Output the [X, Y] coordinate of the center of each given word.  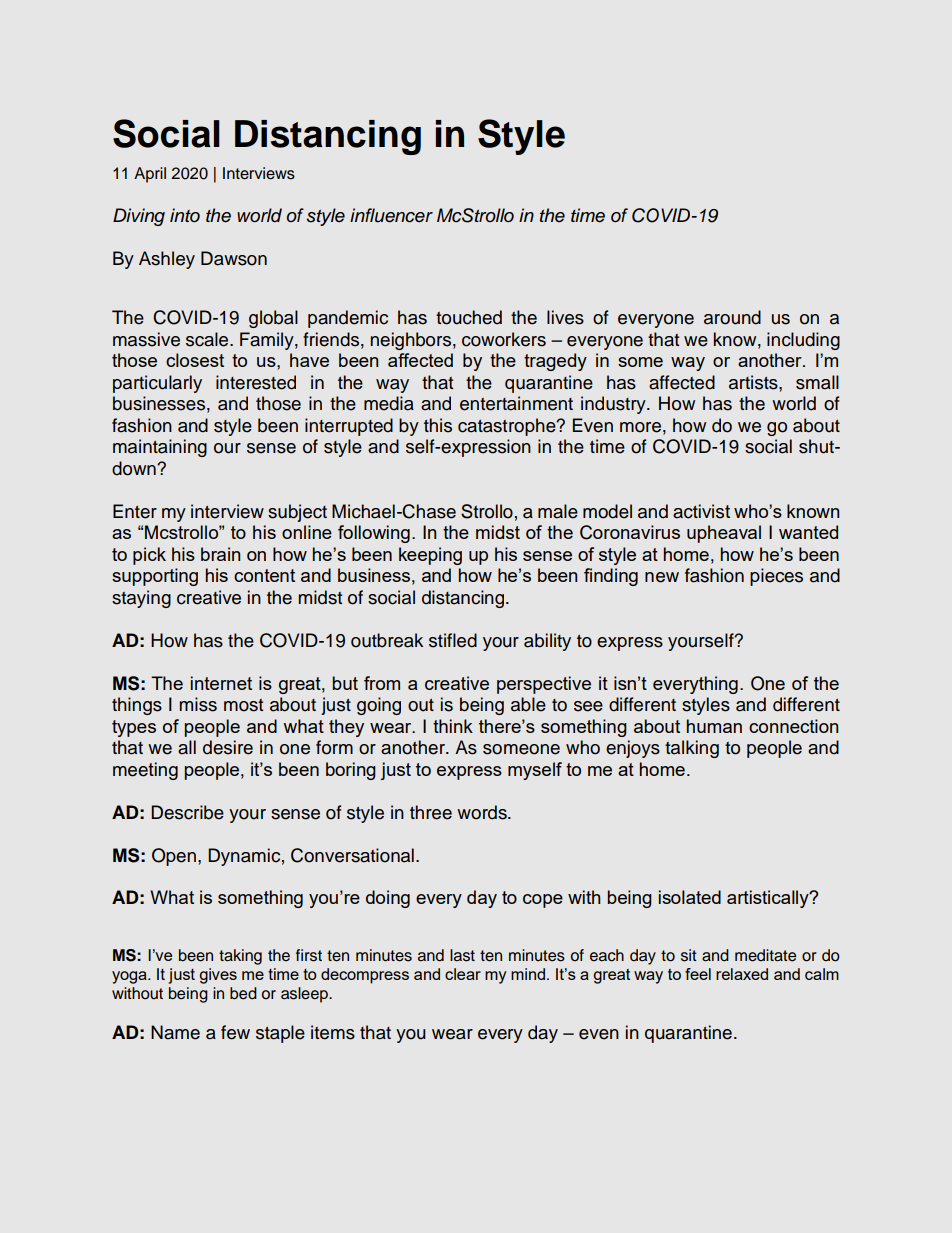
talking [692, 749]
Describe [187, 812]
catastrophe [508, 427]
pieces [776, 577]
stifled [453, 640]
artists [754, 382]
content [264, 575]
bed [243, 993]
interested [256, 382]
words [483, 812]
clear [463, 974]
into [185, 215]
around [732, 317]
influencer [391, 215]
